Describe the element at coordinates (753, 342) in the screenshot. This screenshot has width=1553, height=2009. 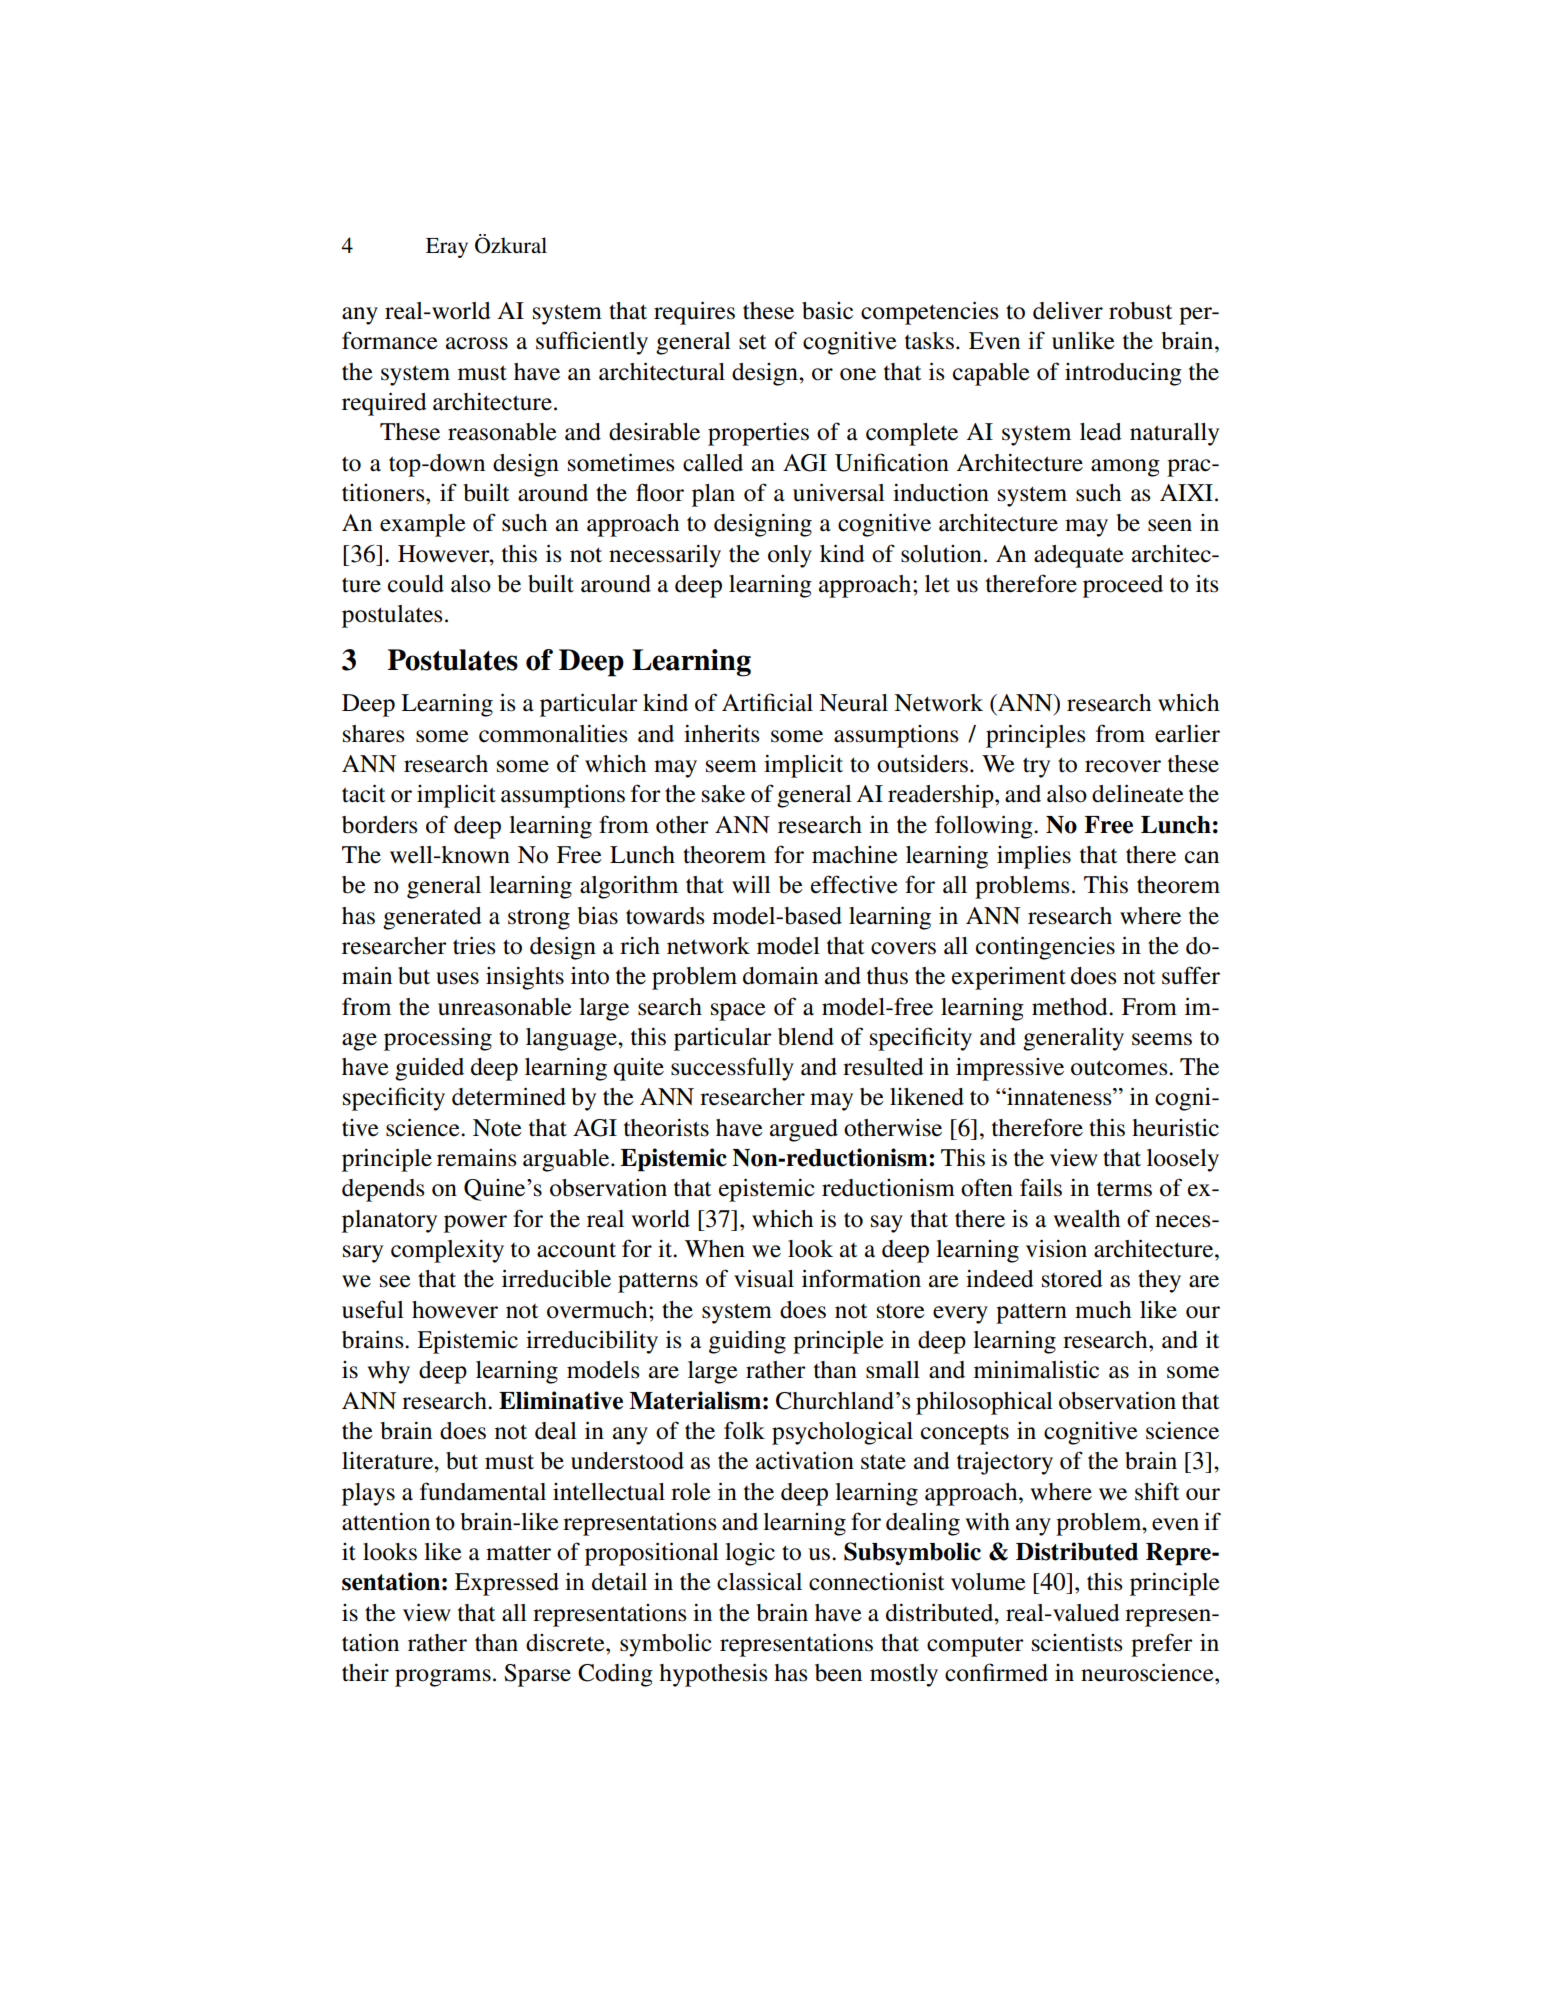
I see `set` at that location.
